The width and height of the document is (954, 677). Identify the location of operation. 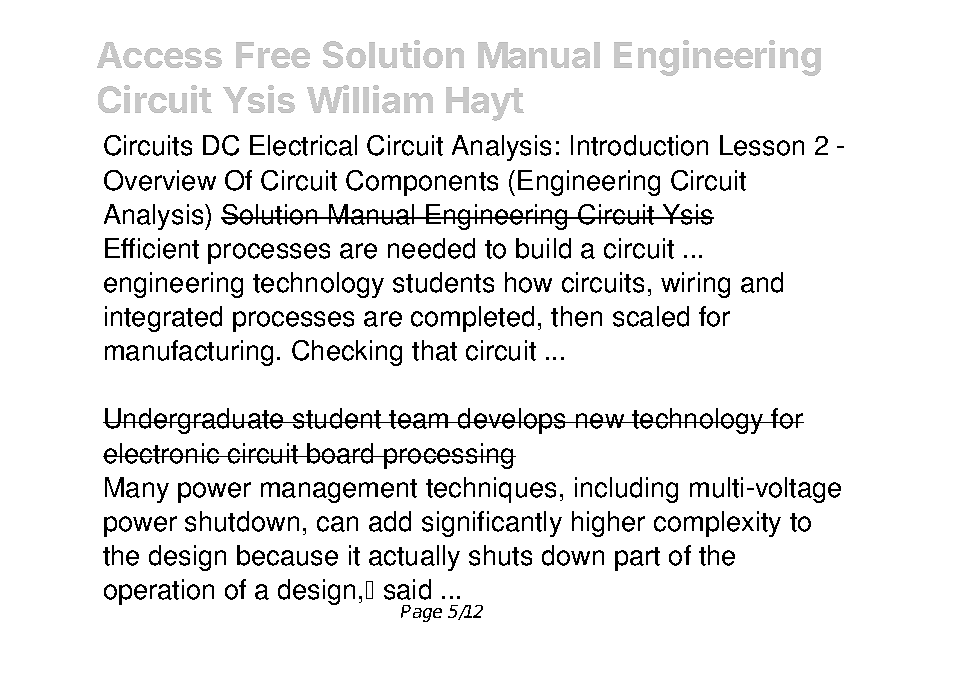
(159, 592).
